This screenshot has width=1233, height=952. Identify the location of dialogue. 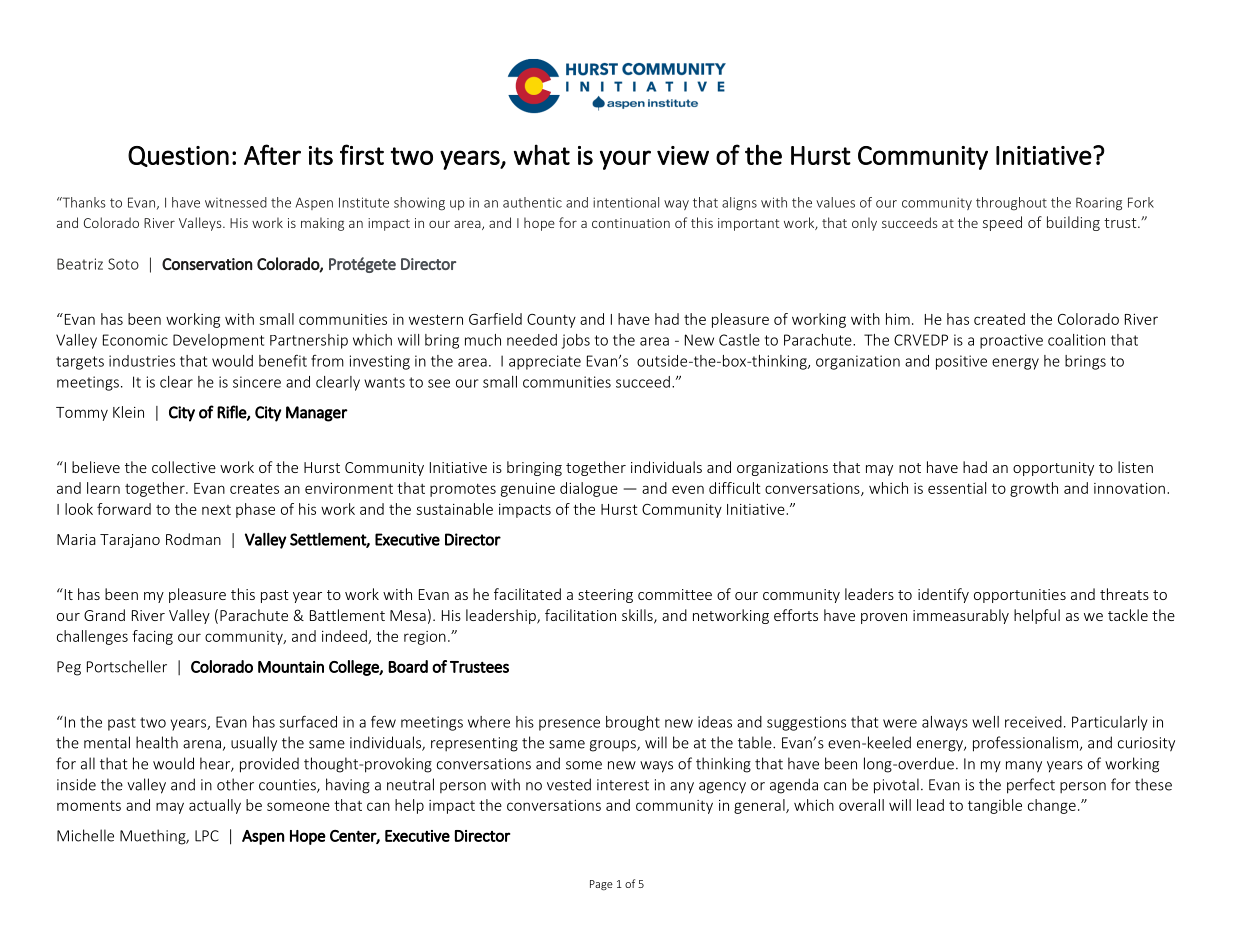
(589, 489).
